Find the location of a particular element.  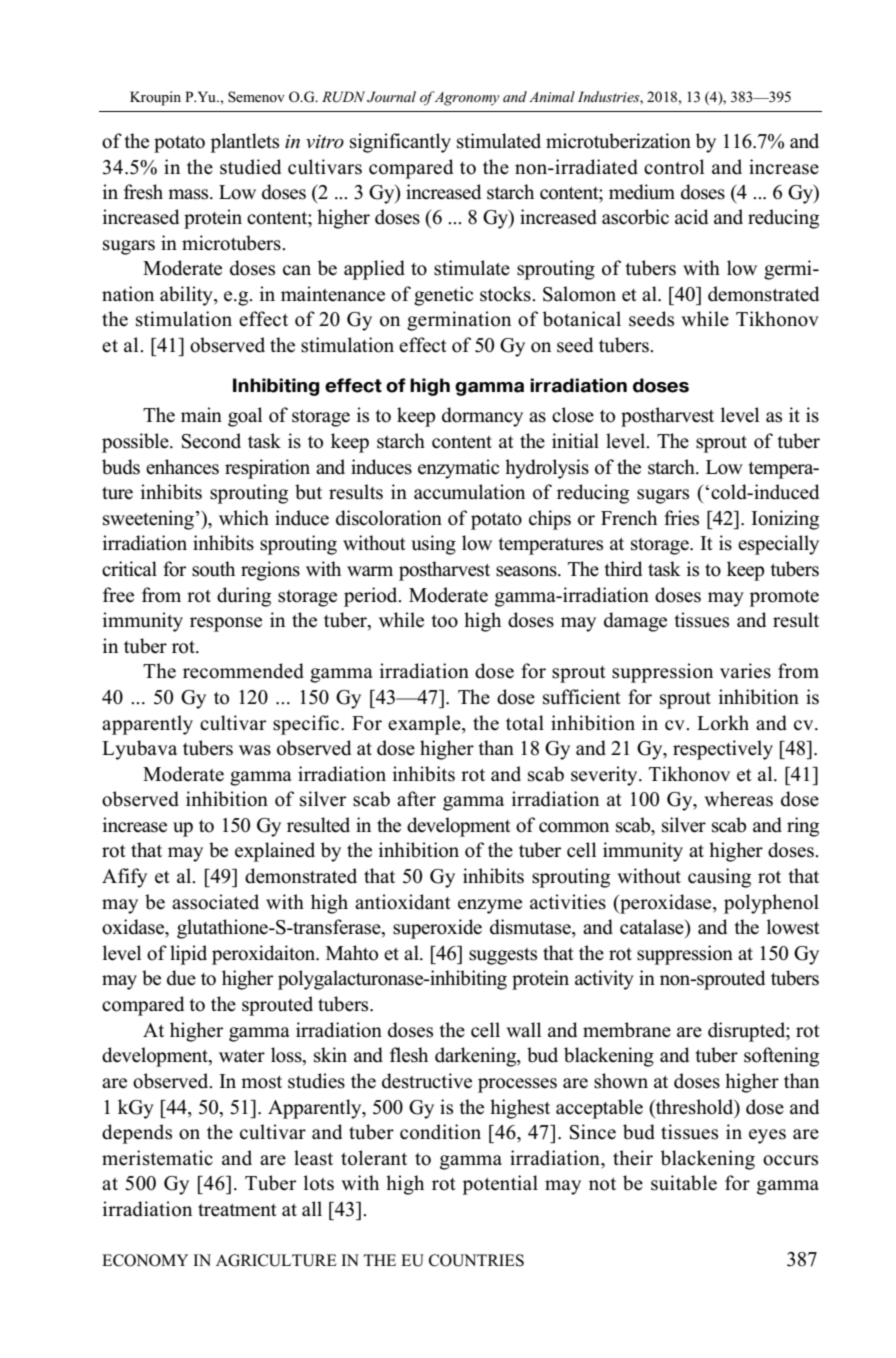

significantly is located at coordinates (400, 143).
